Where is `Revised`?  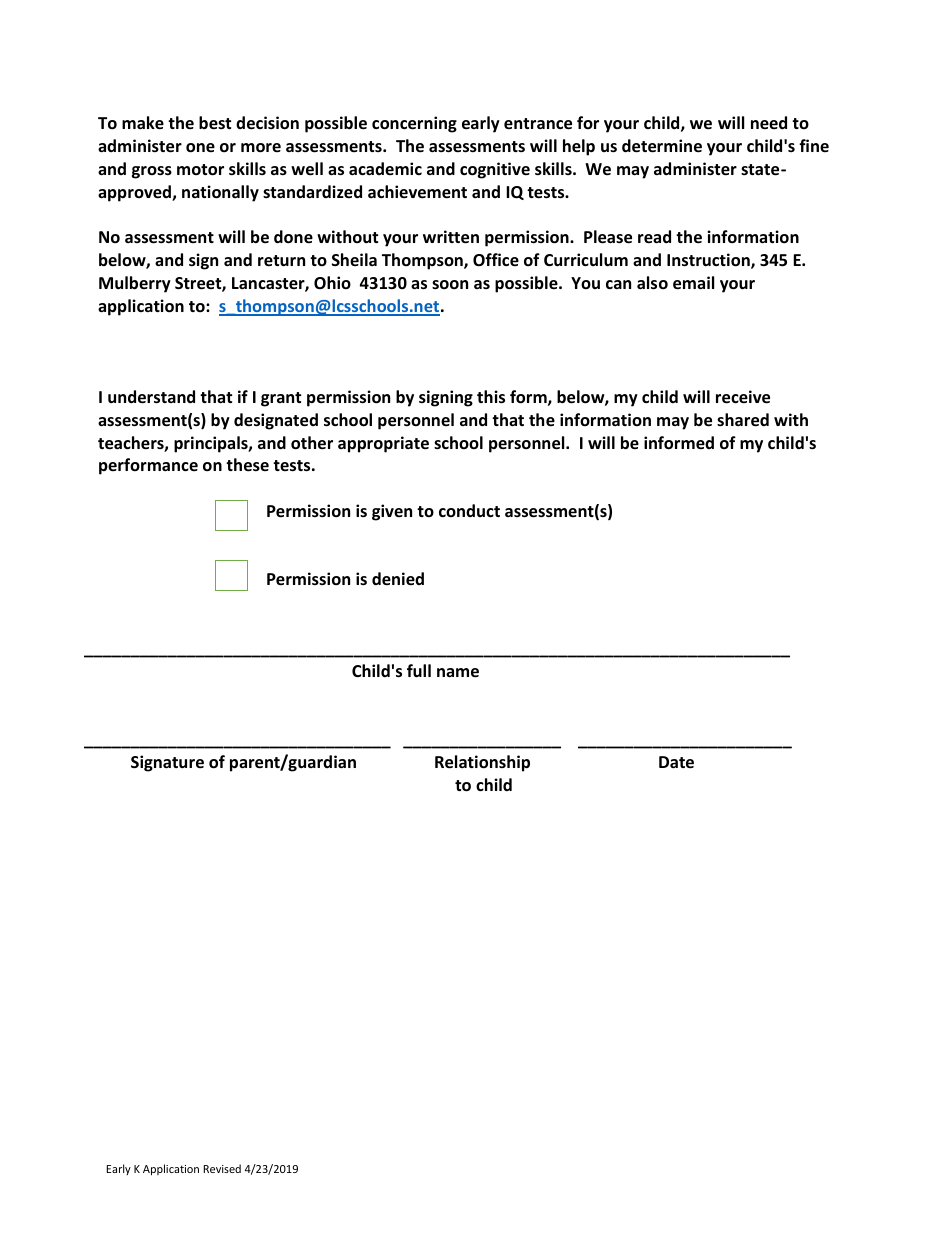 Revised is located at coordinates (222, 1168).
